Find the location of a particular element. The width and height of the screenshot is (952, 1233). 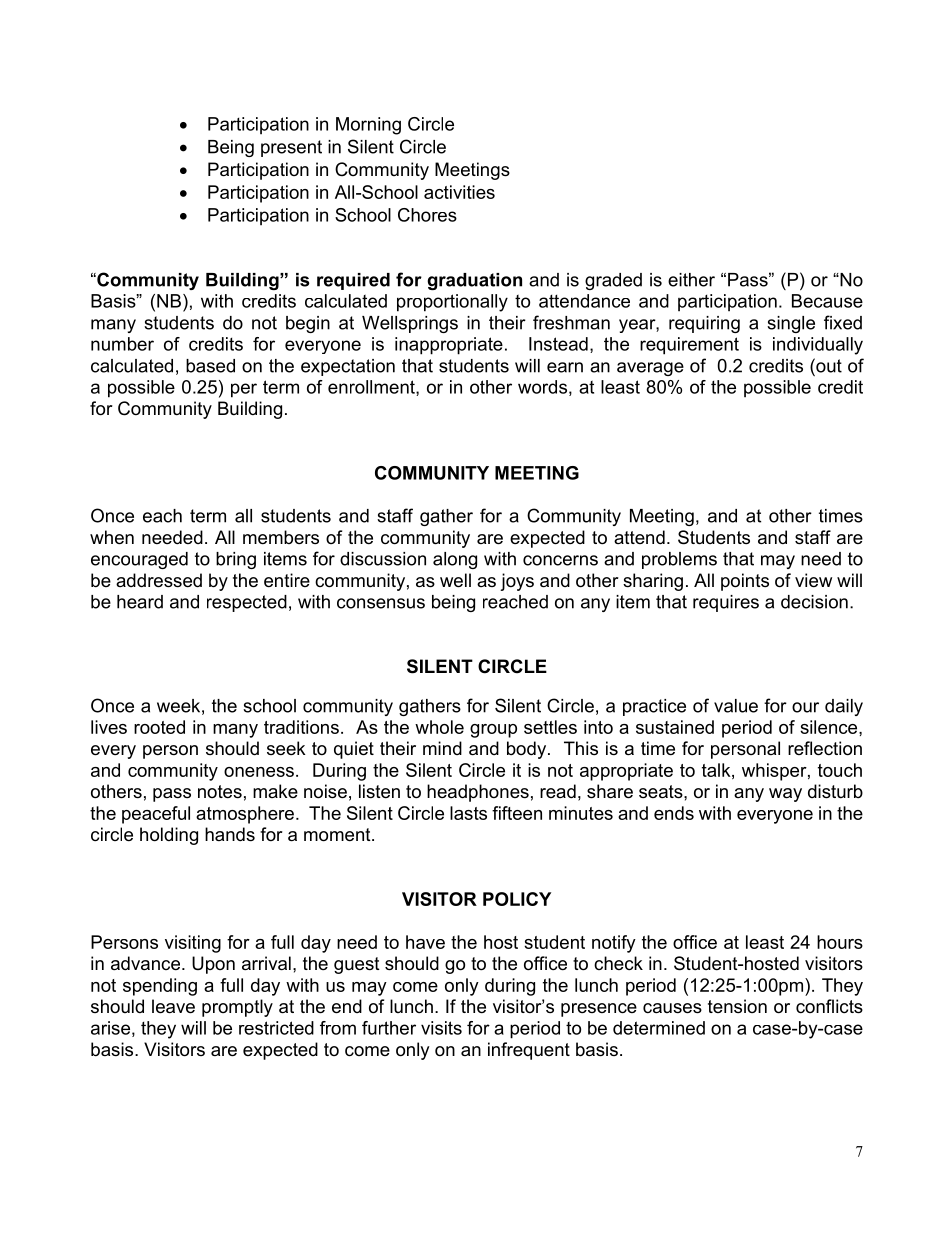

either is located at coordinates (691, 280).
